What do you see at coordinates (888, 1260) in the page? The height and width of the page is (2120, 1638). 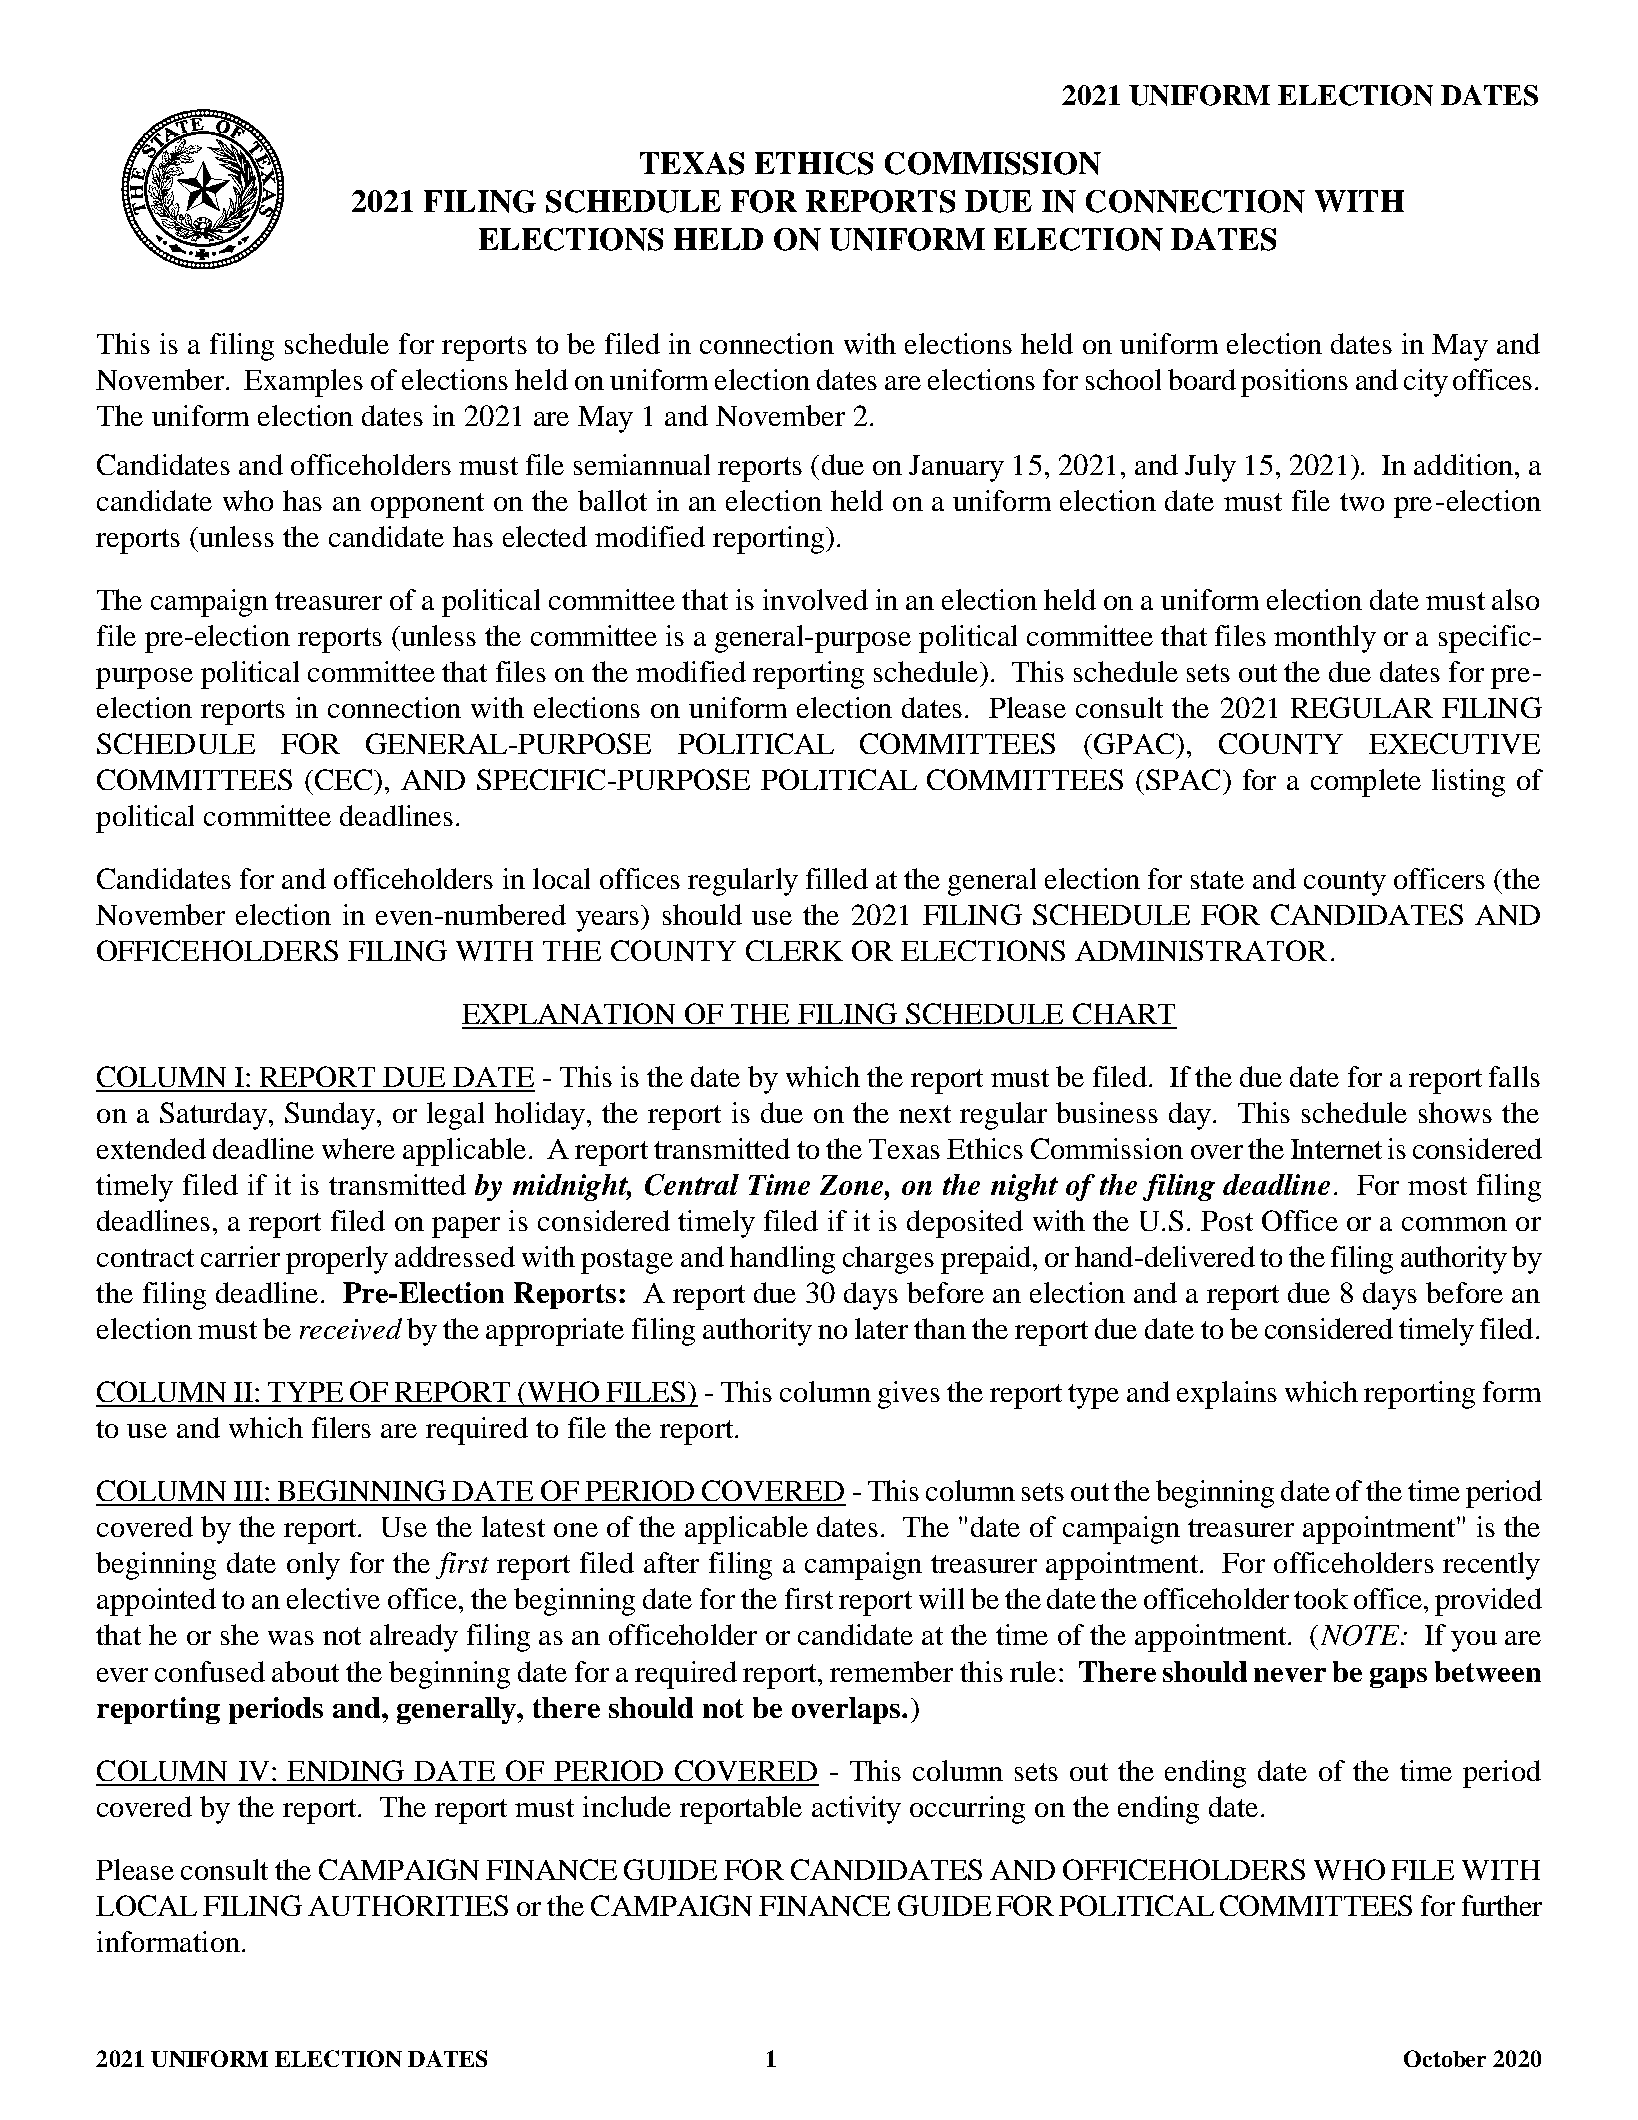 I see `charges` at bounding box center [888, 1260].
